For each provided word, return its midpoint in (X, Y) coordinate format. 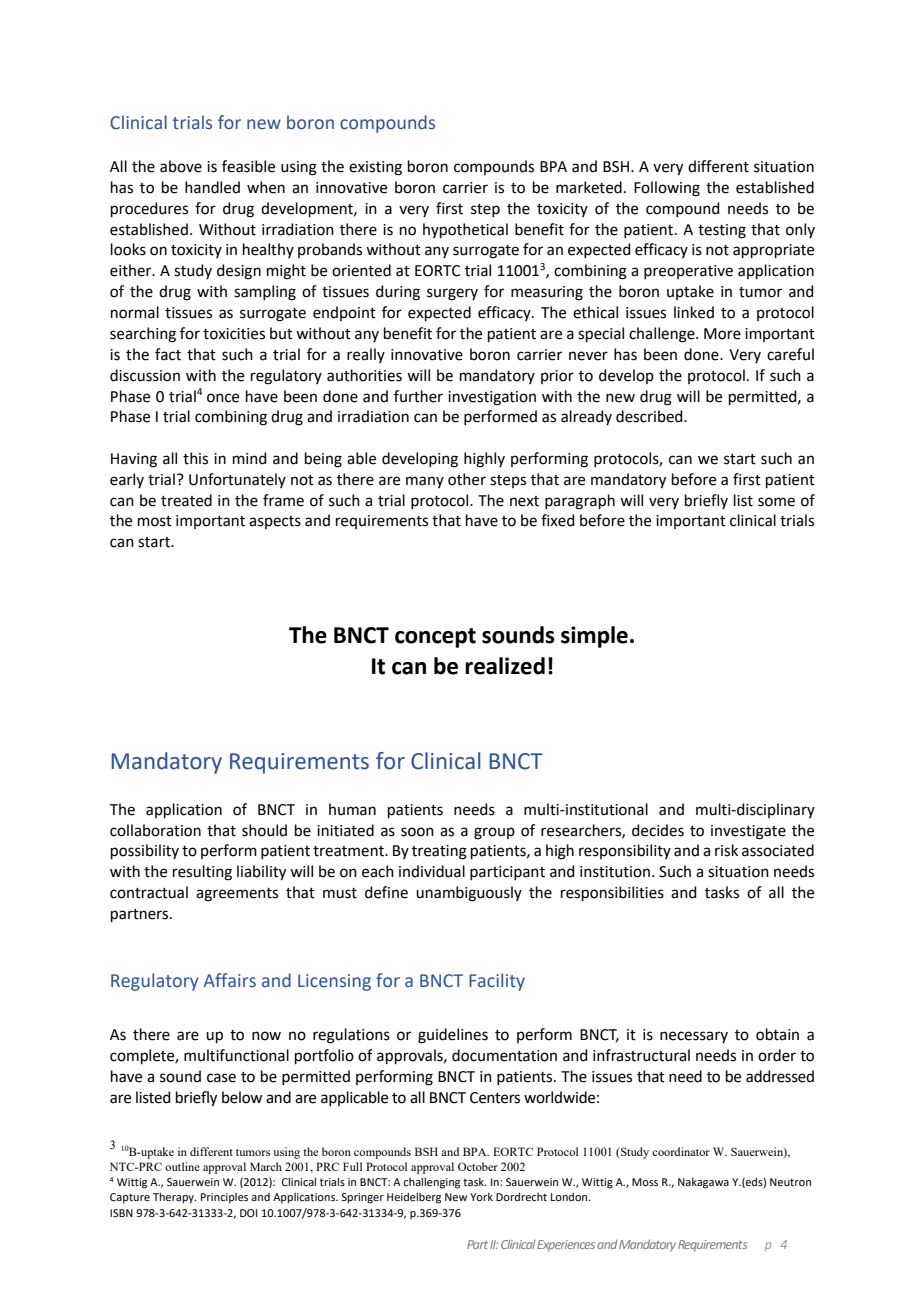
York (481, 1197)
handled (212, 187)
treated (186, 500)
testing (722, 231)
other (467, 479)
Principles (224, 1198)
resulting (202, 873)
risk (726, 850)
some (776, 502)
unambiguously (469, 894)
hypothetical (465, 230)
